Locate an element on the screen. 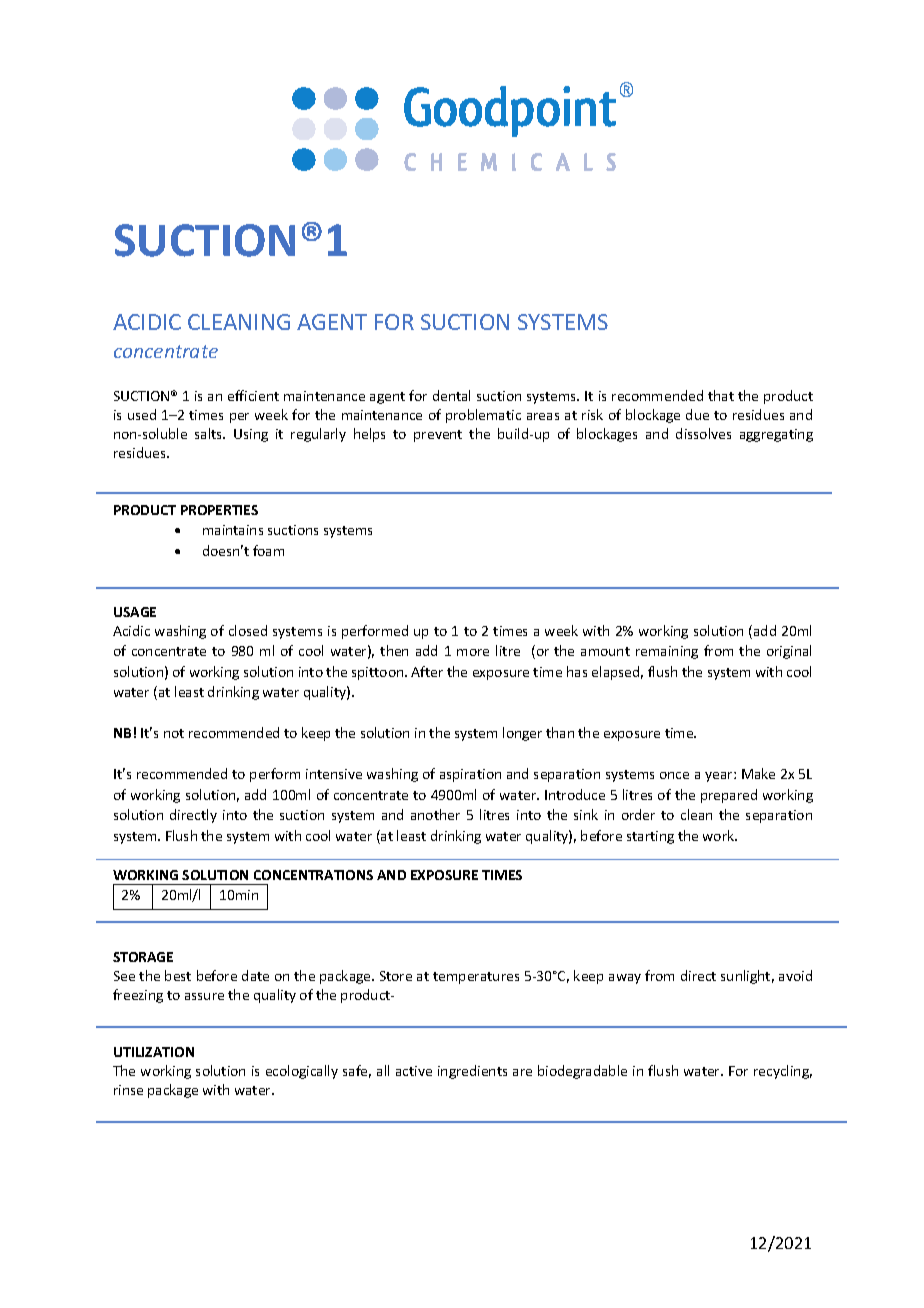 This screenshot has width=924, height=1308. more is located at coordinates (473, 652).
